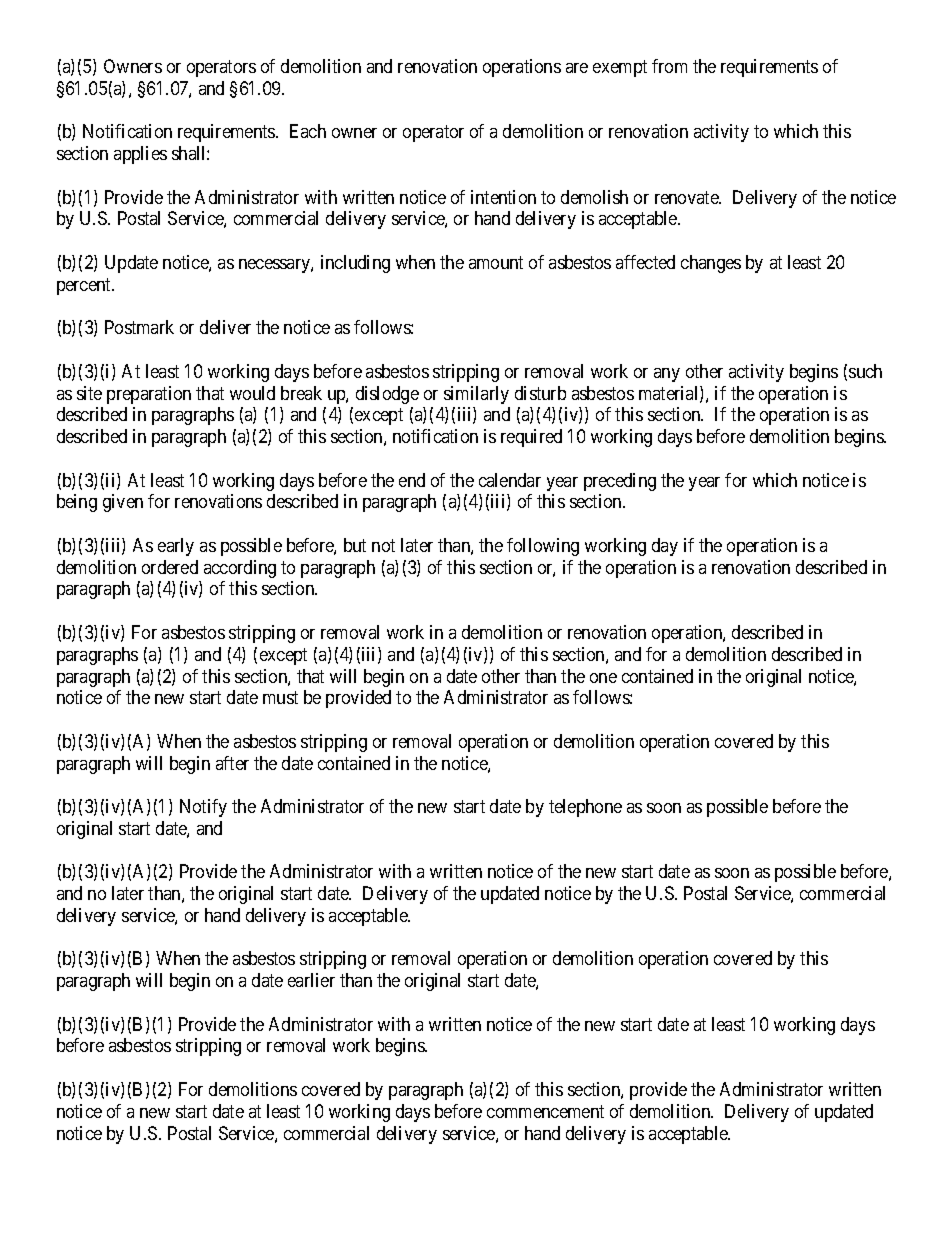 The height and width of the page is (1233, 952). I want to click on are, so click(577, 68).
